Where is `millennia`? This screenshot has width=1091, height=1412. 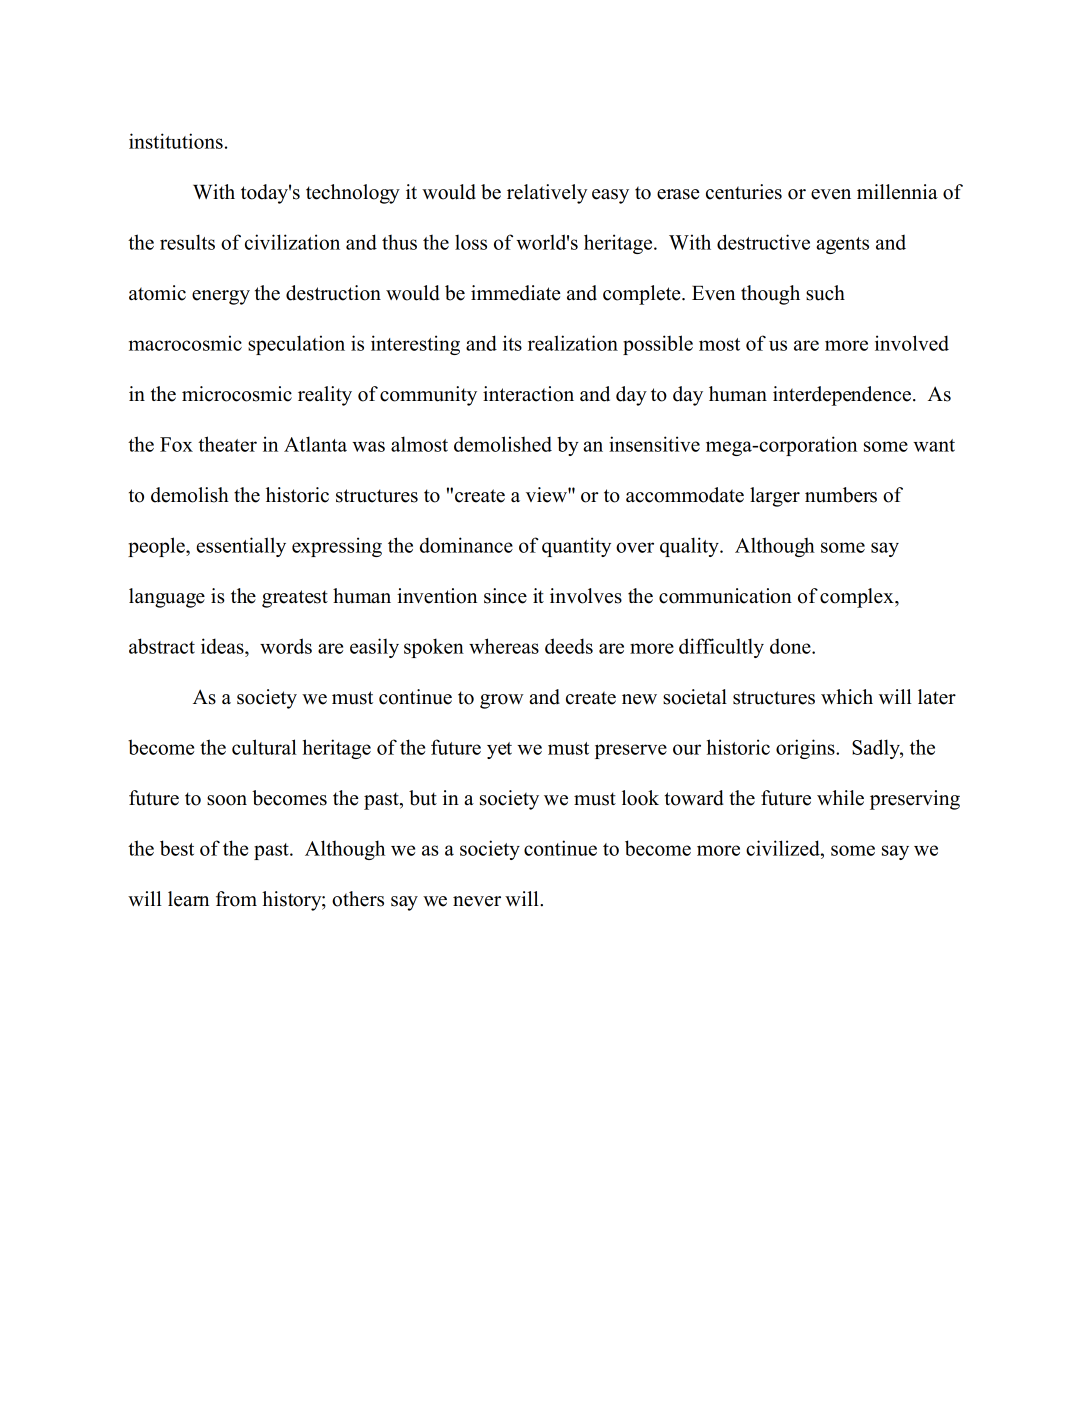 millennia is located at coordinates (897, 192).
